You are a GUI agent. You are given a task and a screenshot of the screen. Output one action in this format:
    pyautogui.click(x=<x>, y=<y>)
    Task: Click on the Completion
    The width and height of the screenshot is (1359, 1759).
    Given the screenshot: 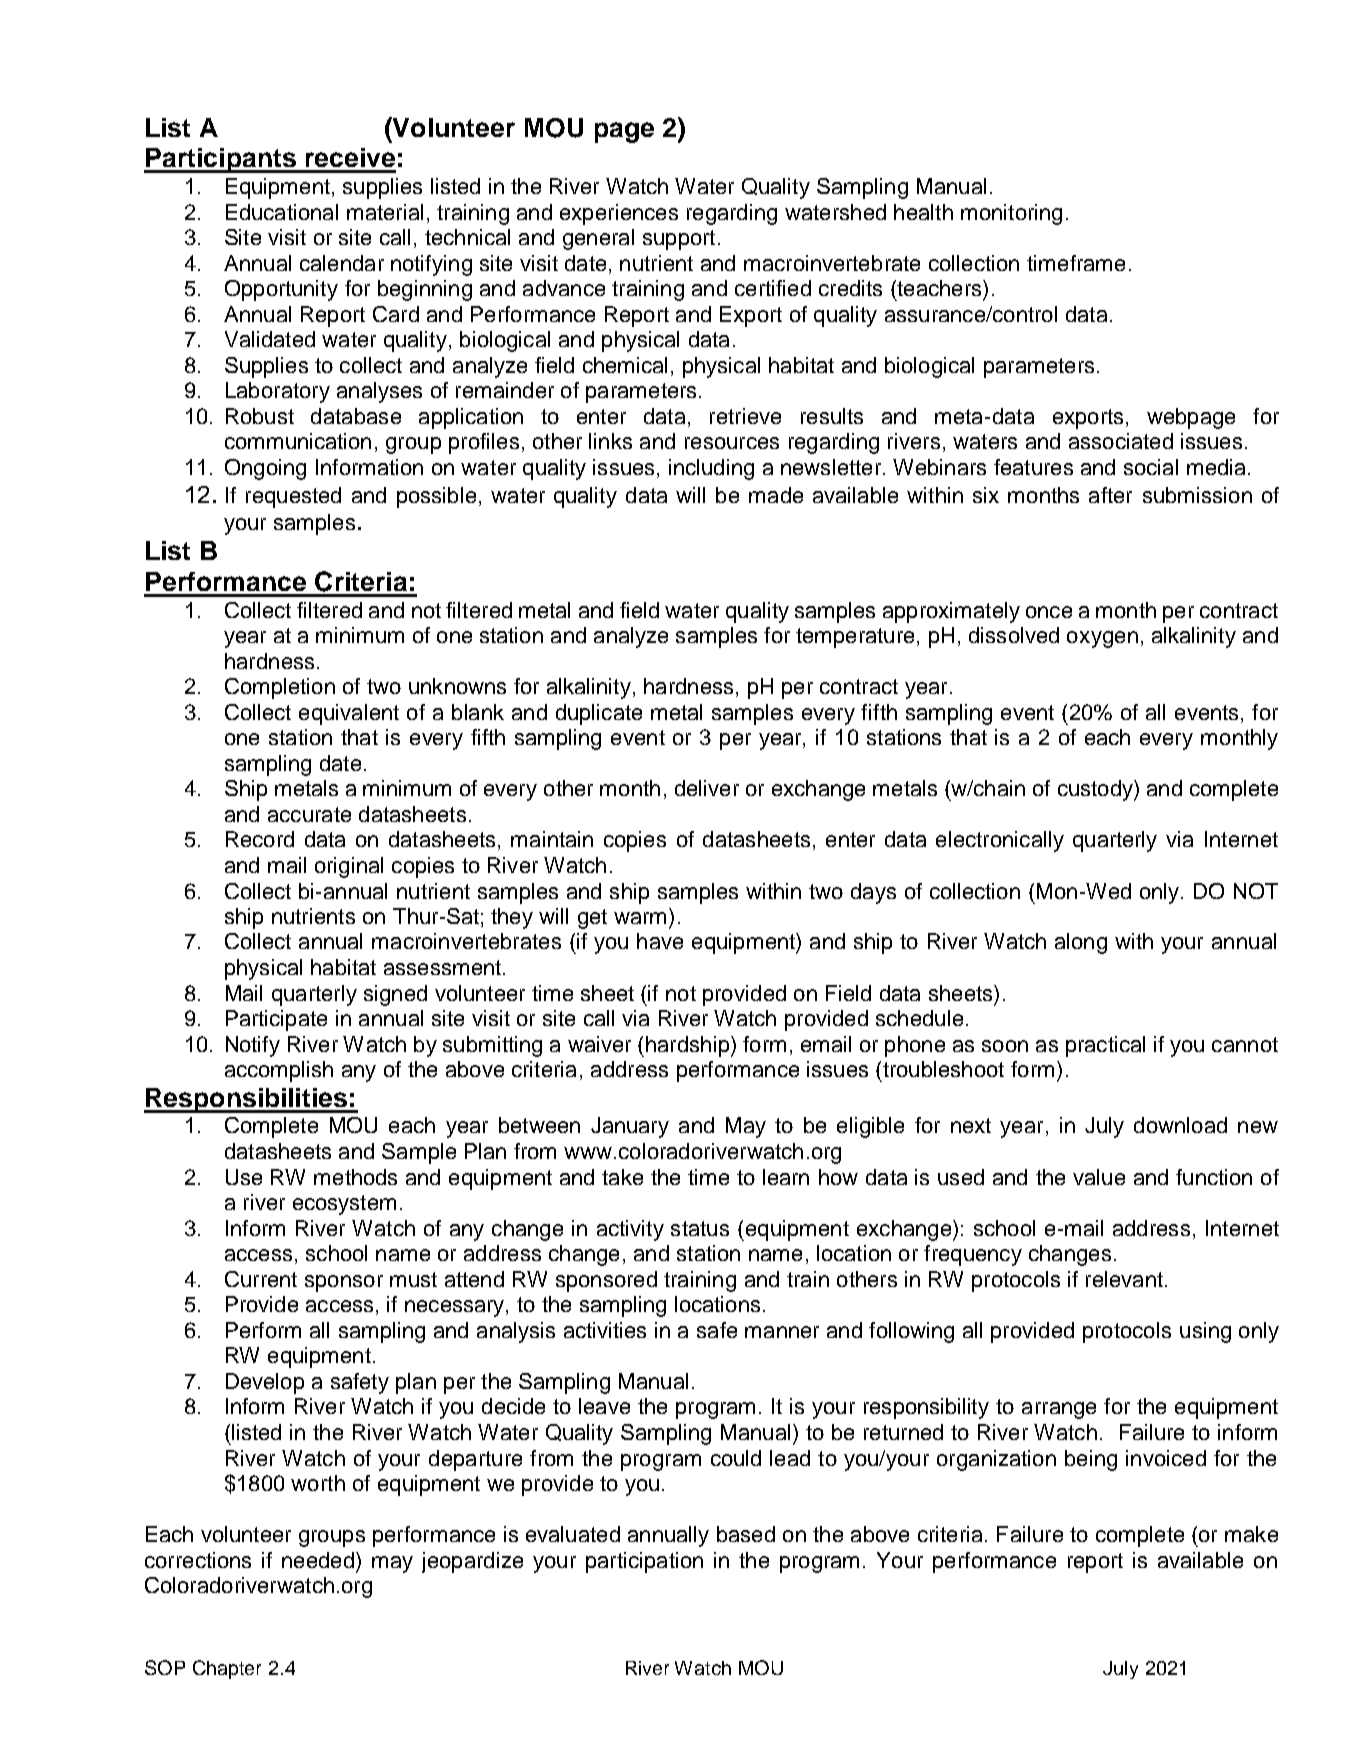 What is the action you would take?
    pyautogui.click(x=280, y=688)
